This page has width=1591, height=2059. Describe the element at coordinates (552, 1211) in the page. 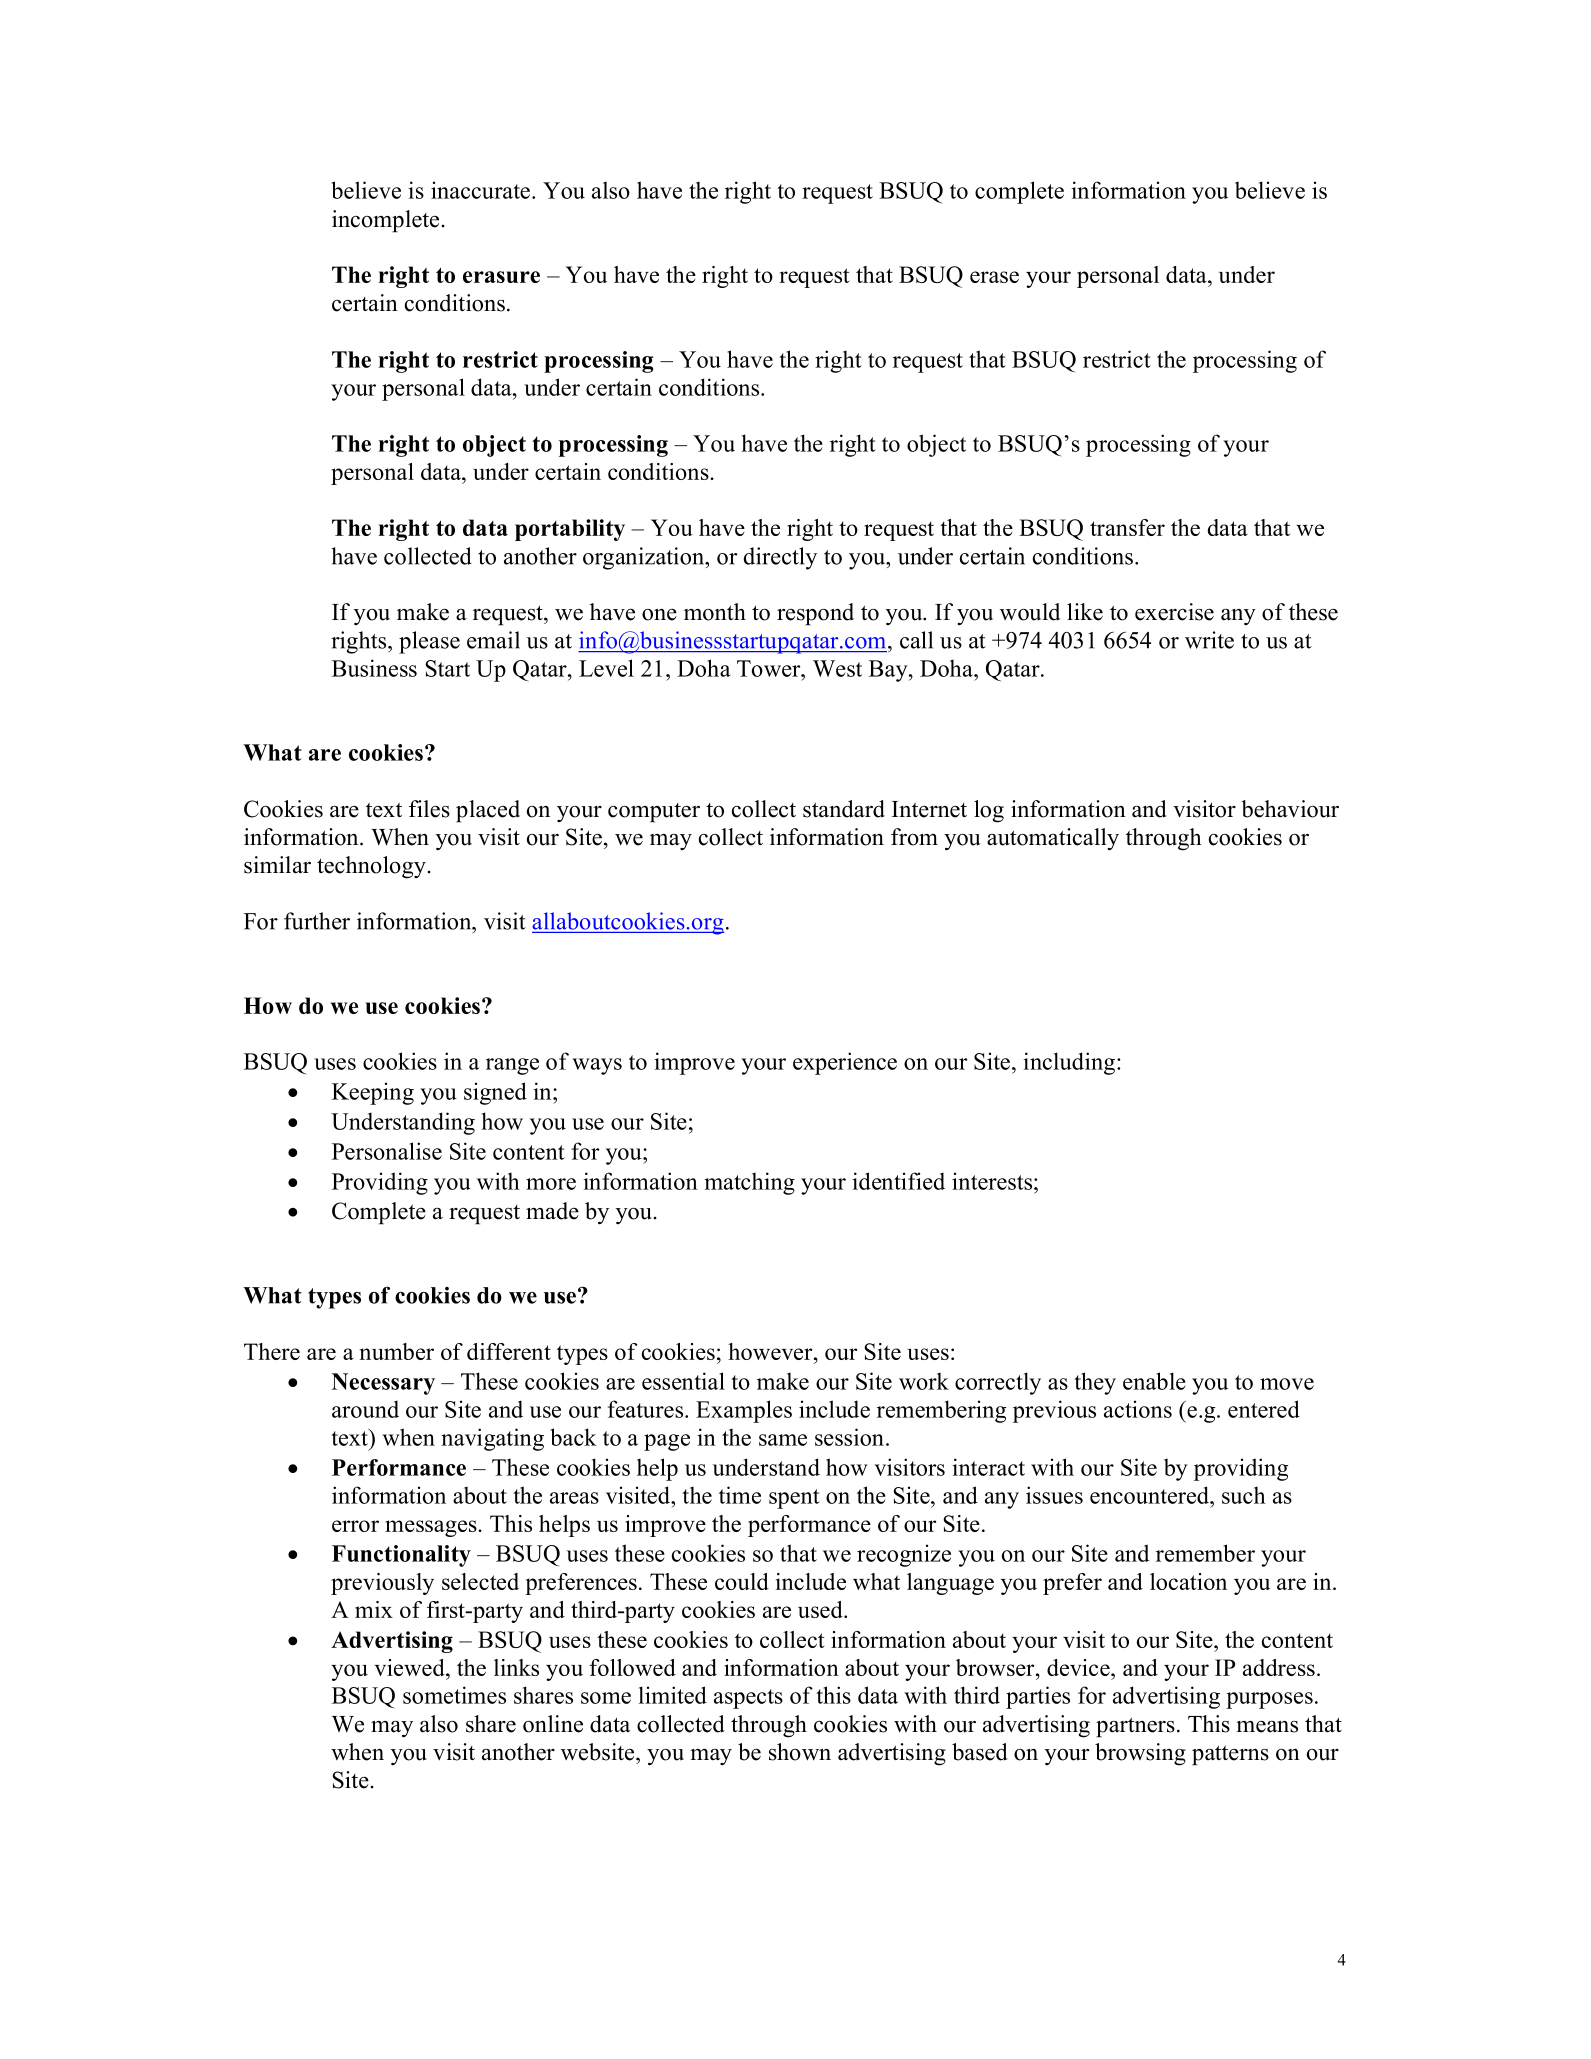

I see `made` at that location.
